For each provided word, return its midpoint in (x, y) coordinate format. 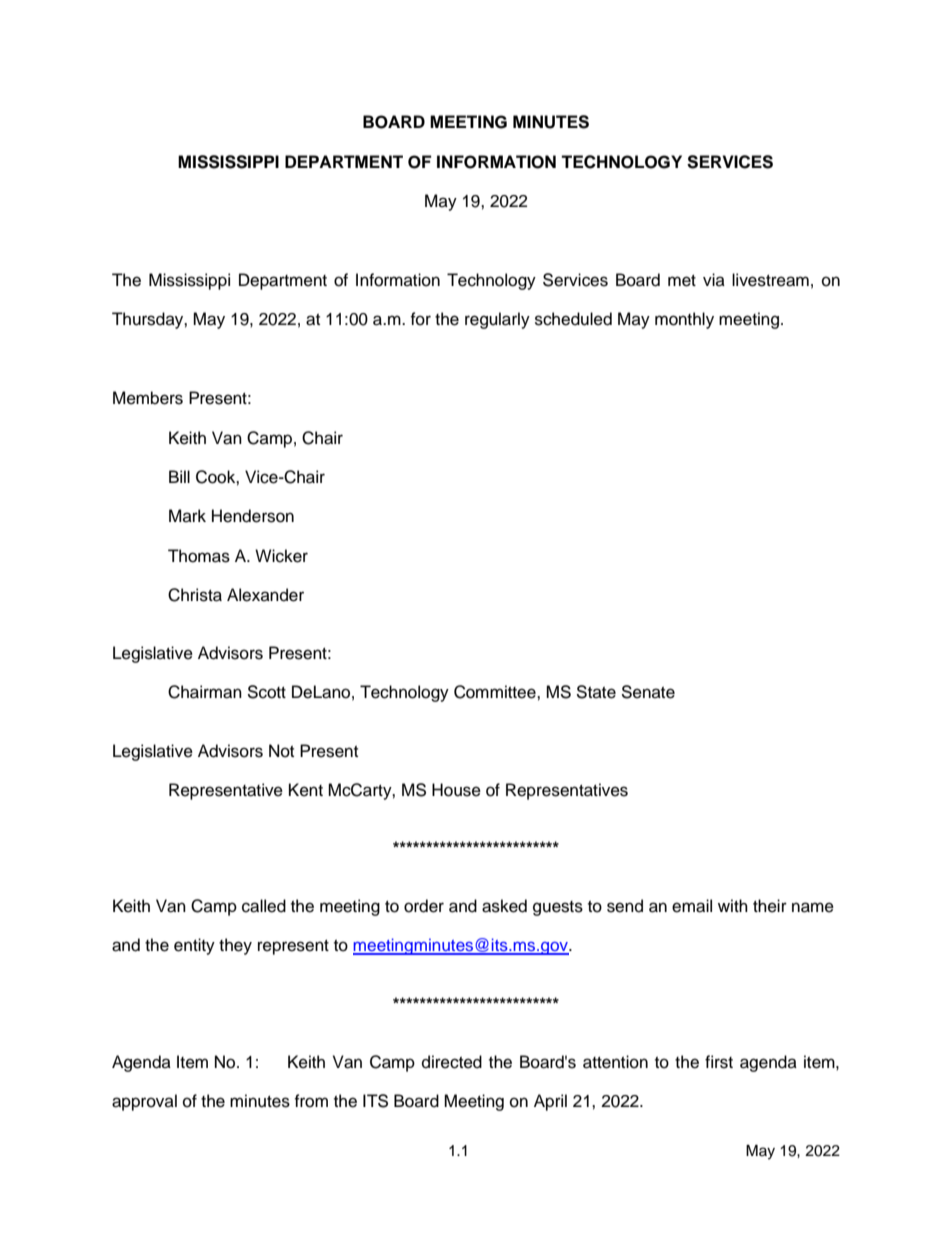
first (719, 1062)
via (714, 279)
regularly (497, 320)
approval (144, 1102)
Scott (266, 692)
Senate (648, 692)
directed (452, 1062)
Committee (496, 692)
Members (148, 398)
